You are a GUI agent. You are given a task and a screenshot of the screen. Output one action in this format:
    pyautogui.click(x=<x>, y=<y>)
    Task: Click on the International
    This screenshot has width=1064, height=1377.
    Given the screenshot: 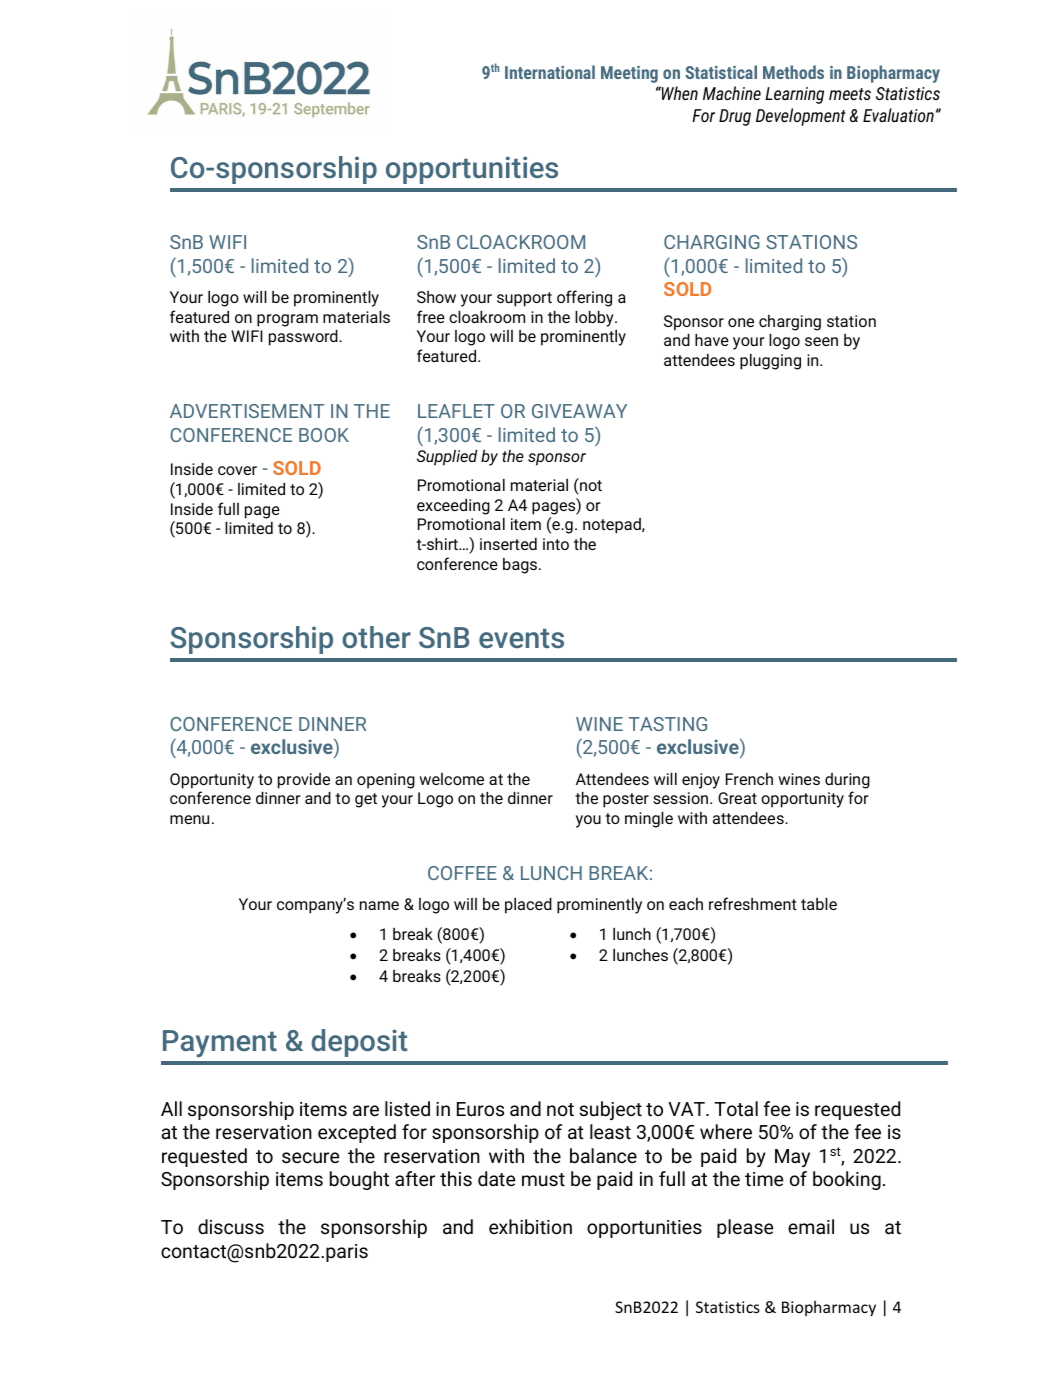 What is the action you would take?
    pyautogui.click(x=550, y=72)
